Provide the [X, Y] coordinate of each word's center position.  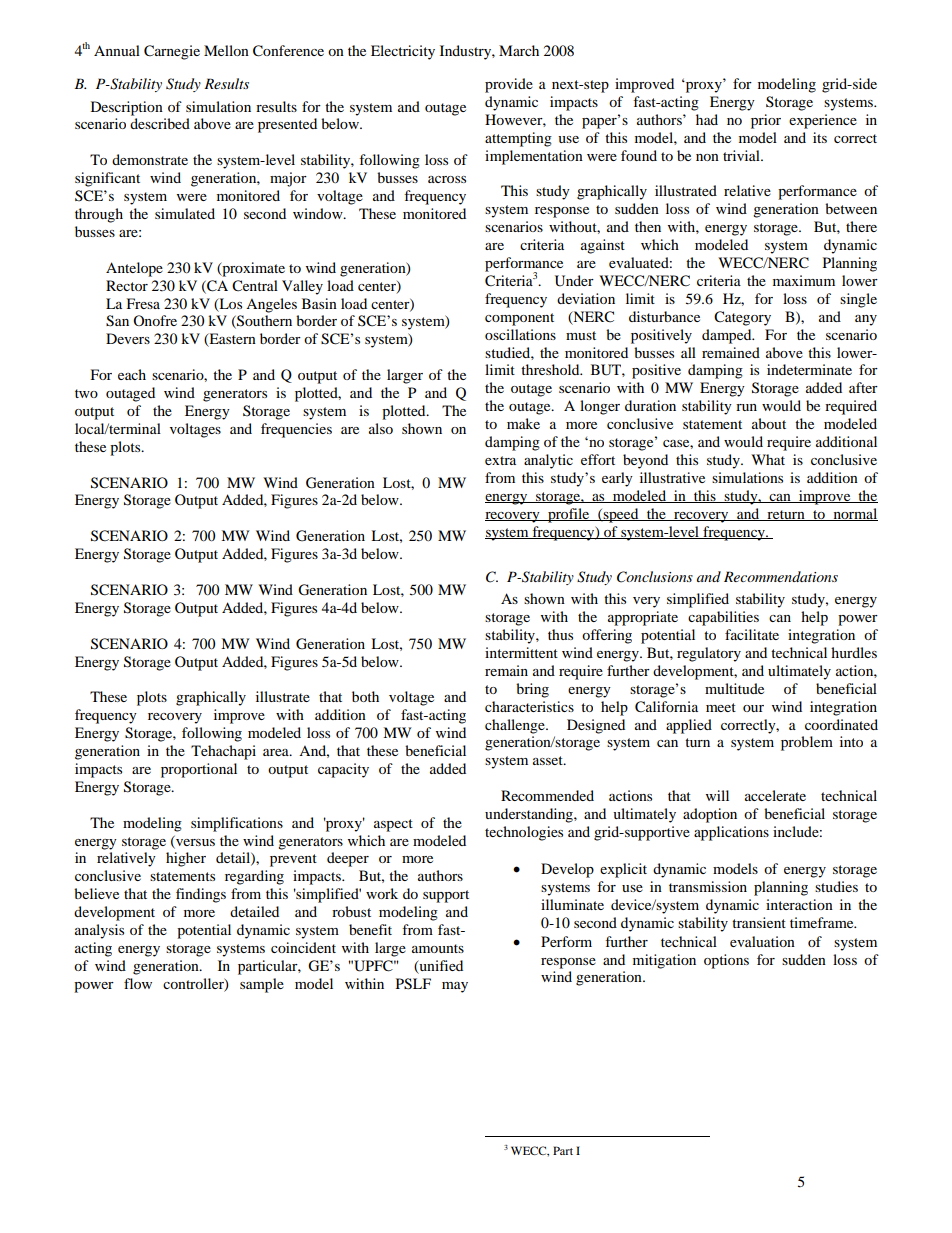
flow [138, 983]
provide [509, 85]
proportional [199, 770]
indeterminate [809, 369]
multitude [734, 688]
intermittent [521, 652]
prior [766, 121]
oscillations [520, 334]
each [132, 374]
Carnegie [172, 52]
